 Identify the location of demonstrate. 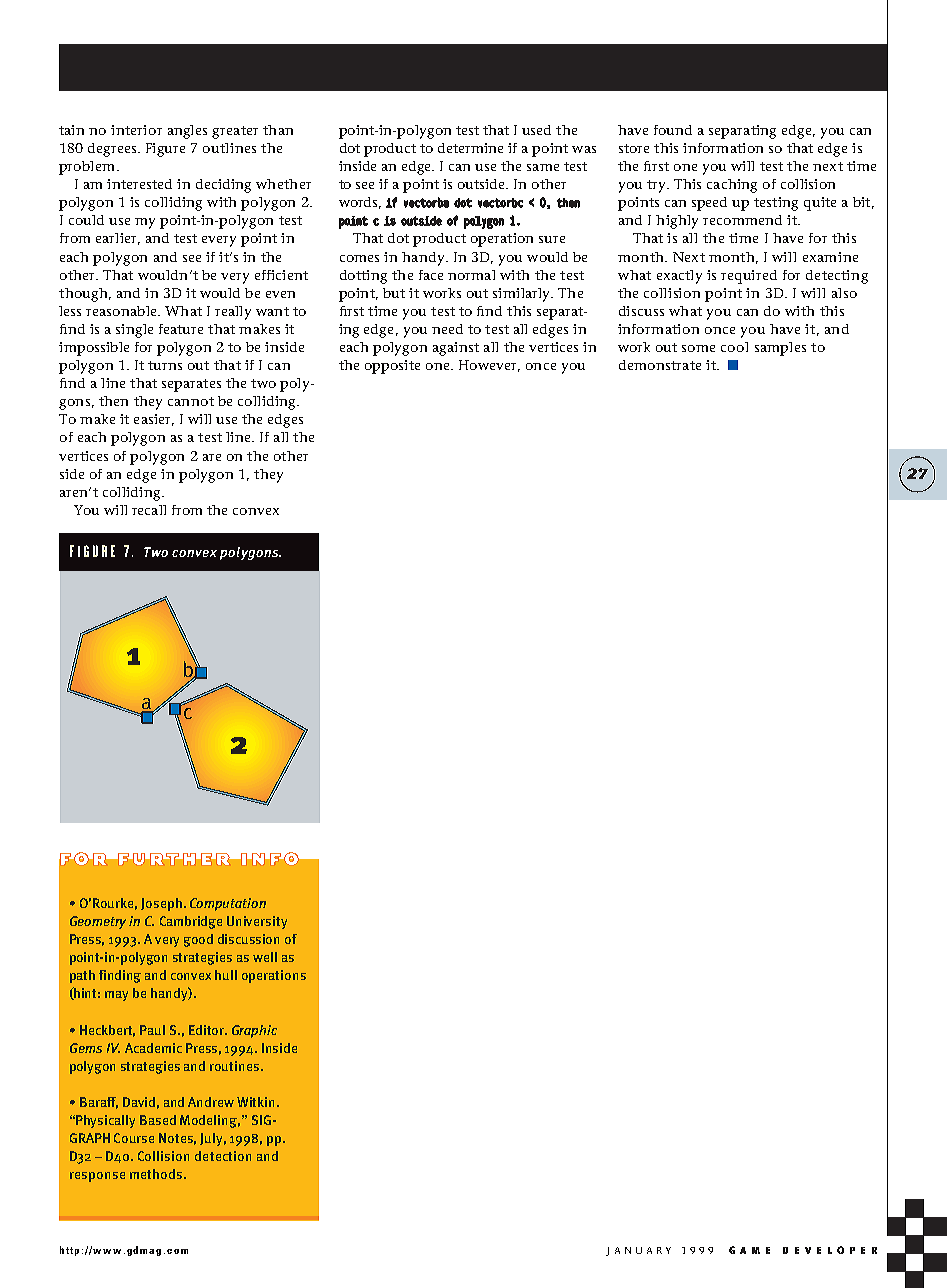
(660, 365).
